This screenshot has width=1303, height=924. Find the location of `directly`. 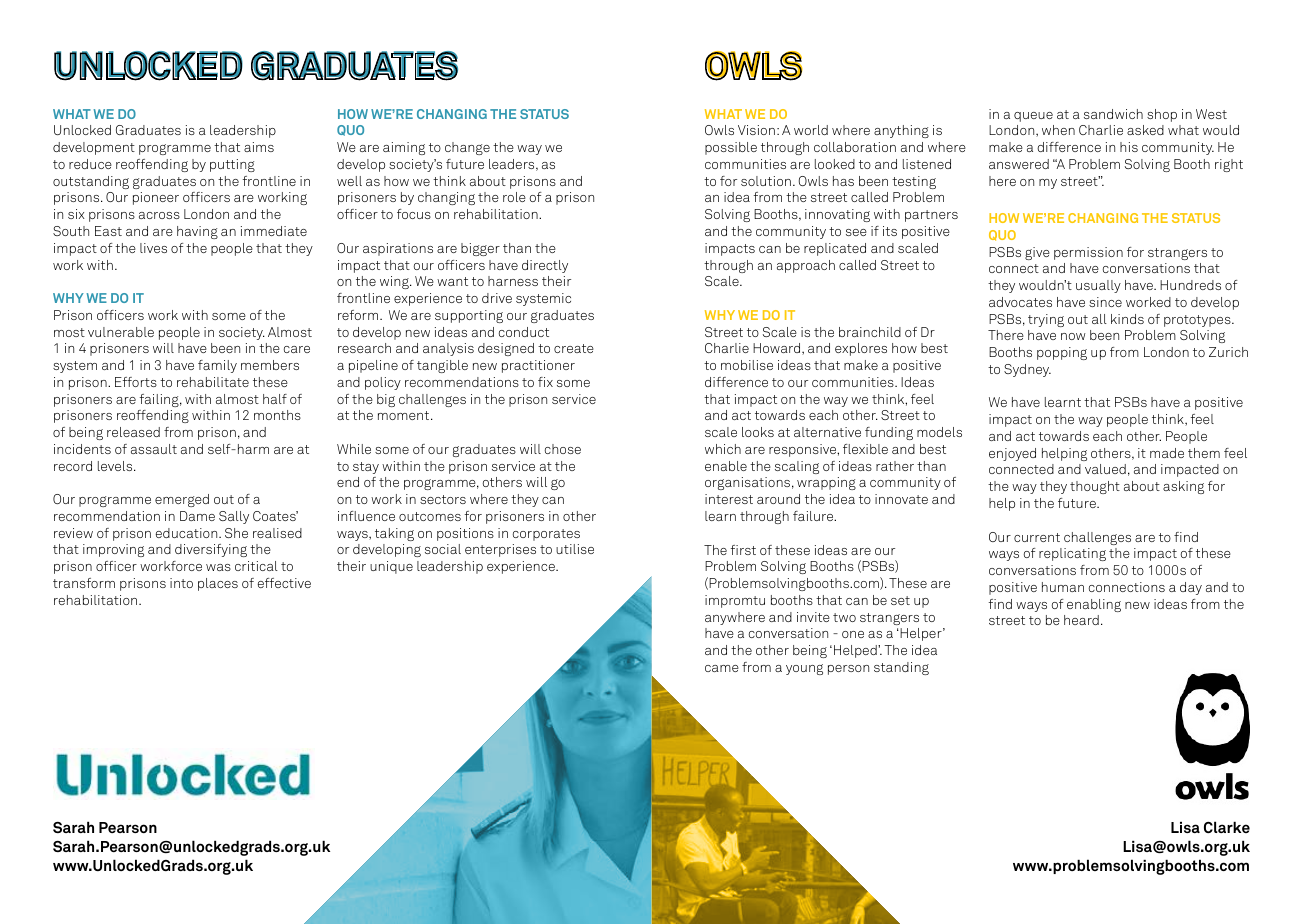

directly is located at coordinates (545, 266).
